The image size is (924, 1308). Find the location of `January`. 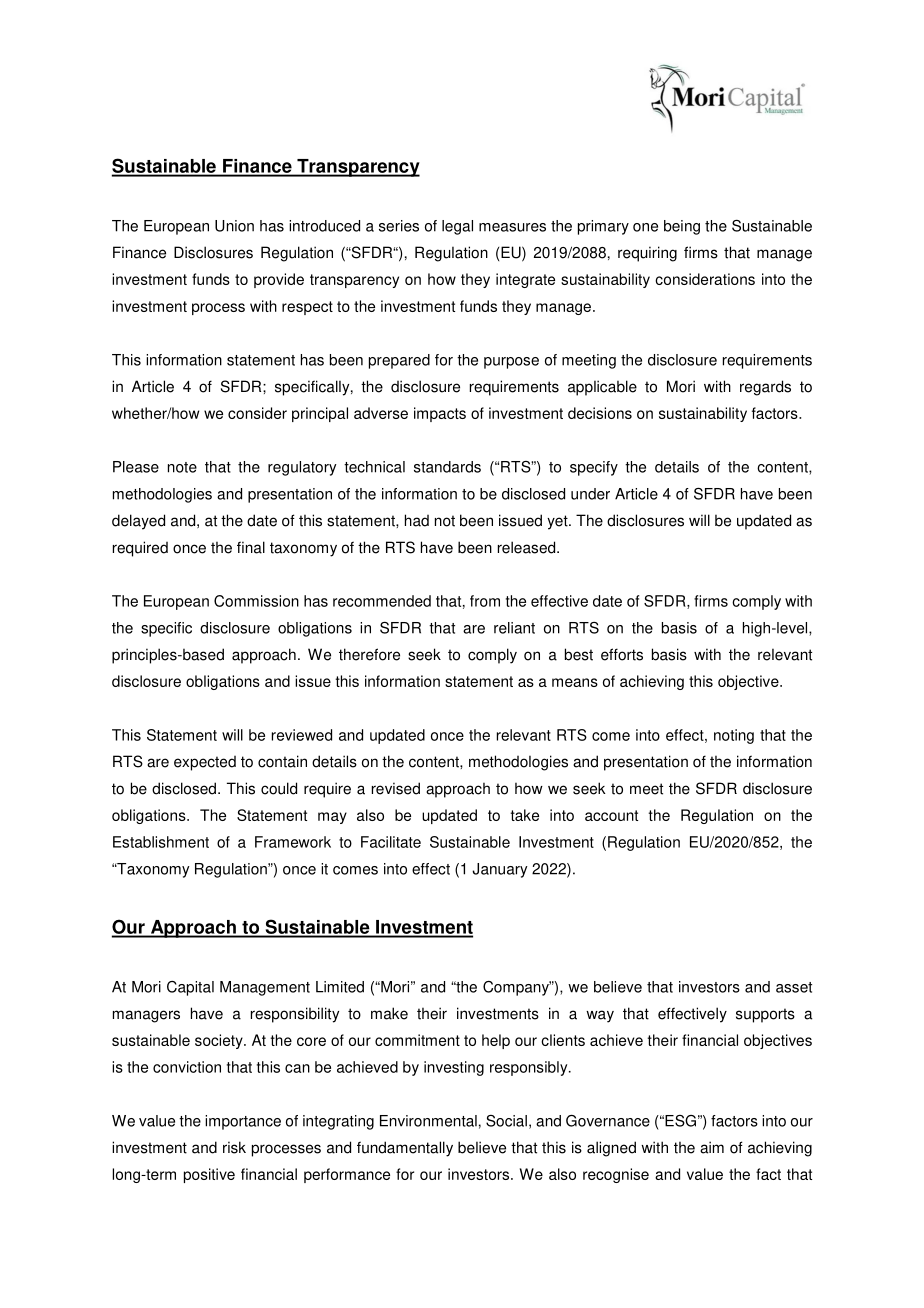

January is located at coordinates (500, 870).
